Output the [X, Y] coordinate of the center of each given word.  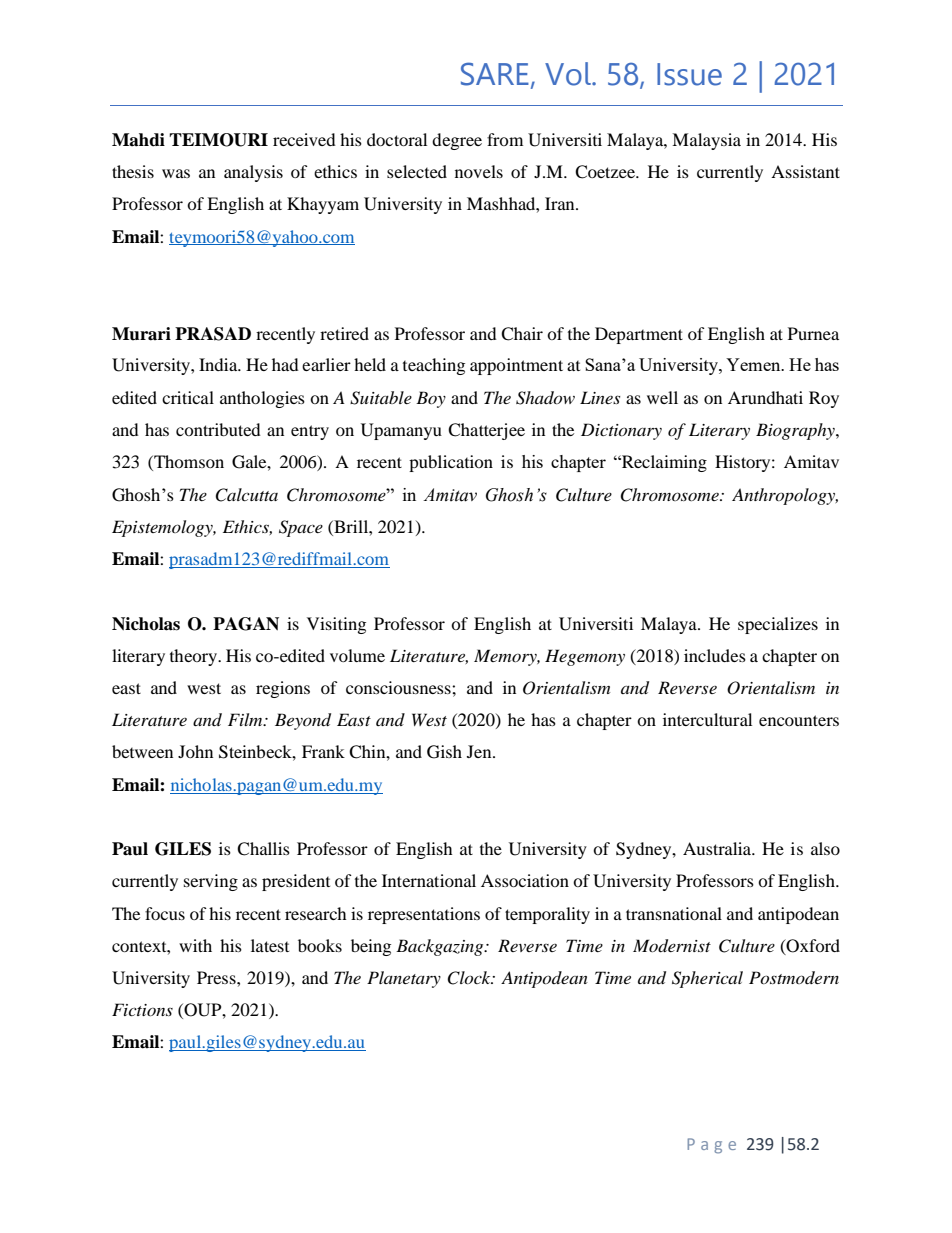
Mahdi [138, 140]
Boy [431, 399]
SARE [495, 74]
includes [715, 655]
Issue [689, 74]
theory [194, 657]
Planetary [404, 979]
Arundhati [765, 397]
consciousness [399, 687]
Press [217, 977]
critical [188, 397]
